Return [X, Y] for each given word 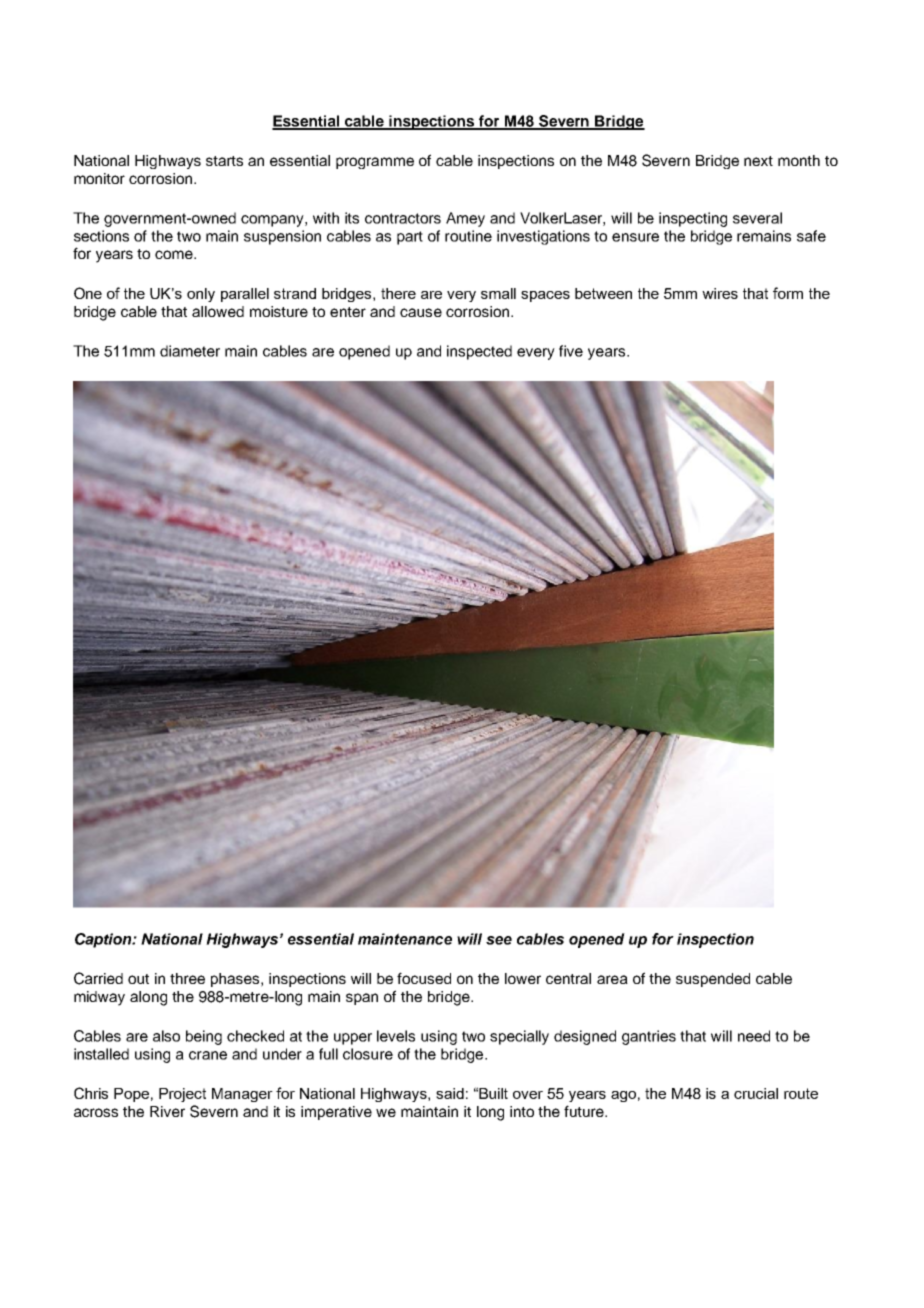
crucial [756, 1093]
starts [224, 161]
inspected [479, 352]
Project [182, 1095]
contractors [403, 218]
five [571, 351]
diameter [190, 351]
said [450, 1093]
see [499, 940]
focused [424, 978]
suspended [713, 980]
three [187, 978]
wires [720, 293]
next [758, 161]
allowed [218, 311]
